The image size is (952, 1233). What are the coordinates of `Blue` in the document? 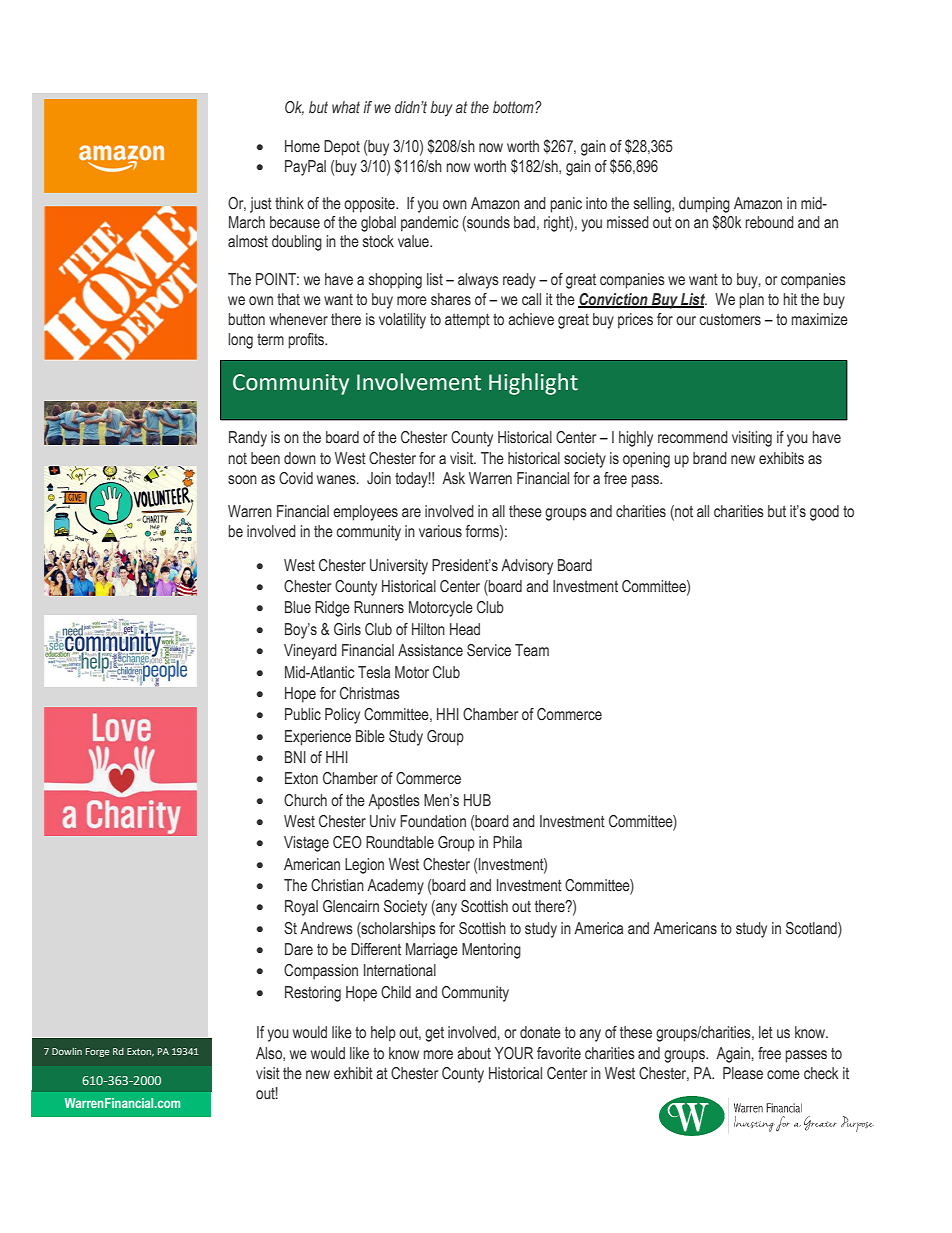 It's located at (298, 607).
